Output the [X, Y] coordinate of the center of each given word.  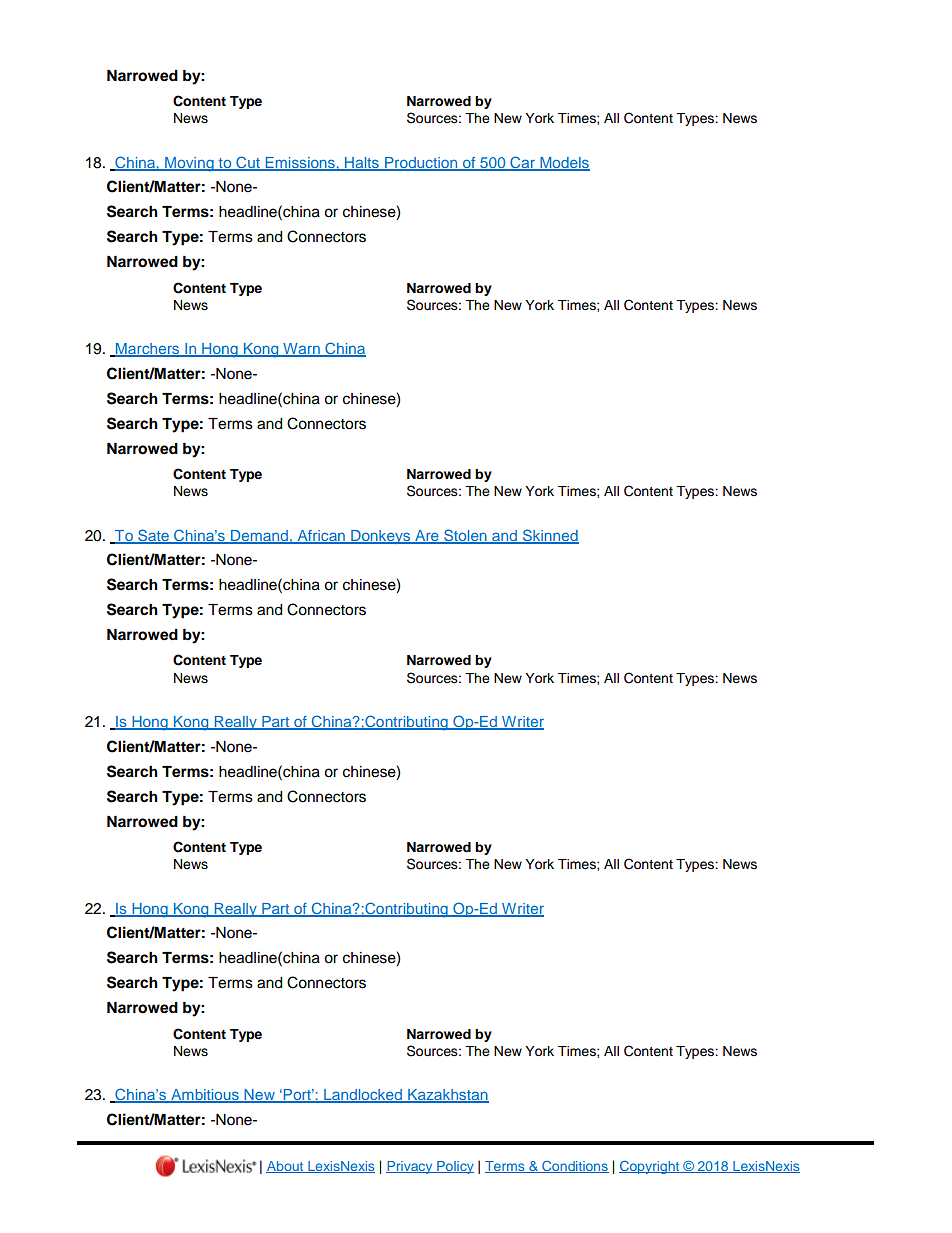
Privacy [410, 1167]
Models [564, 163]
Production [421, 163]
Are [427, 536]
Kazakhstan [447, 1096]
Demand [259, 536]
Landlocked [363, 1096]
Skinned [550, 536]
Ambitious [205, 1096]
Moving [189, 164]
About [286, 1167]
